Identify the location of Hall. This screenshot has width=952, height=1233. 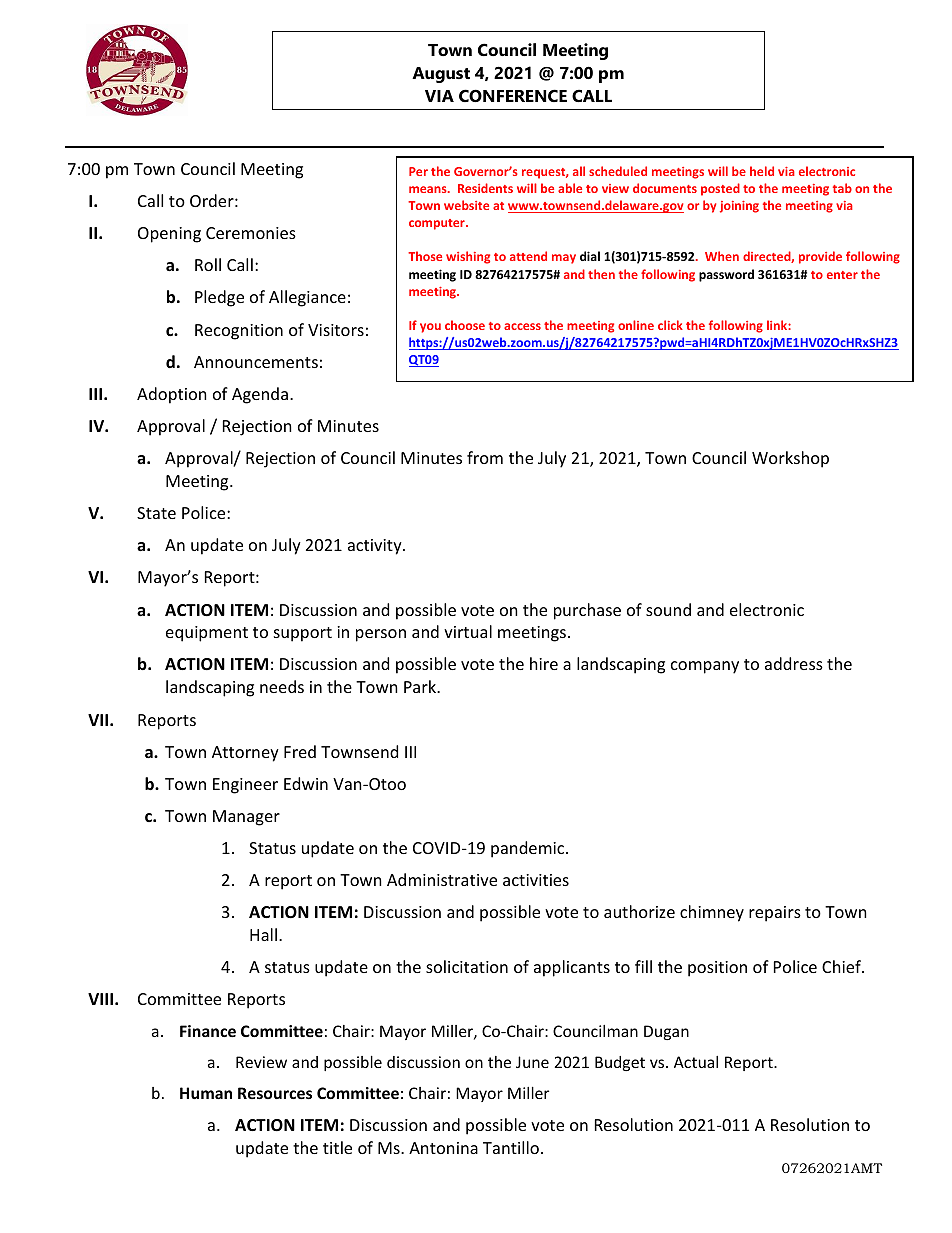
(263, 934).
